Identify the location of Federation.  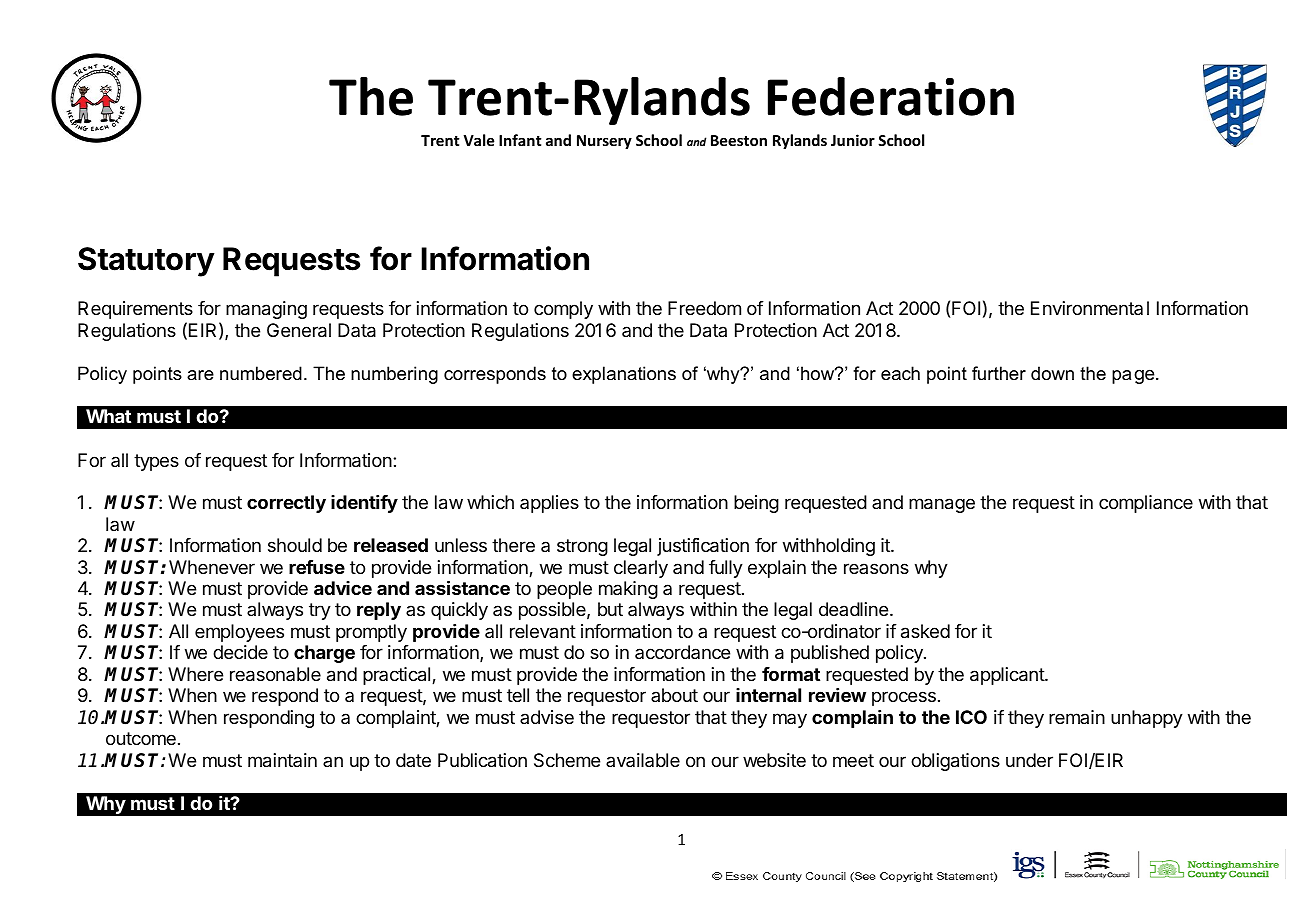
(891, 96).
